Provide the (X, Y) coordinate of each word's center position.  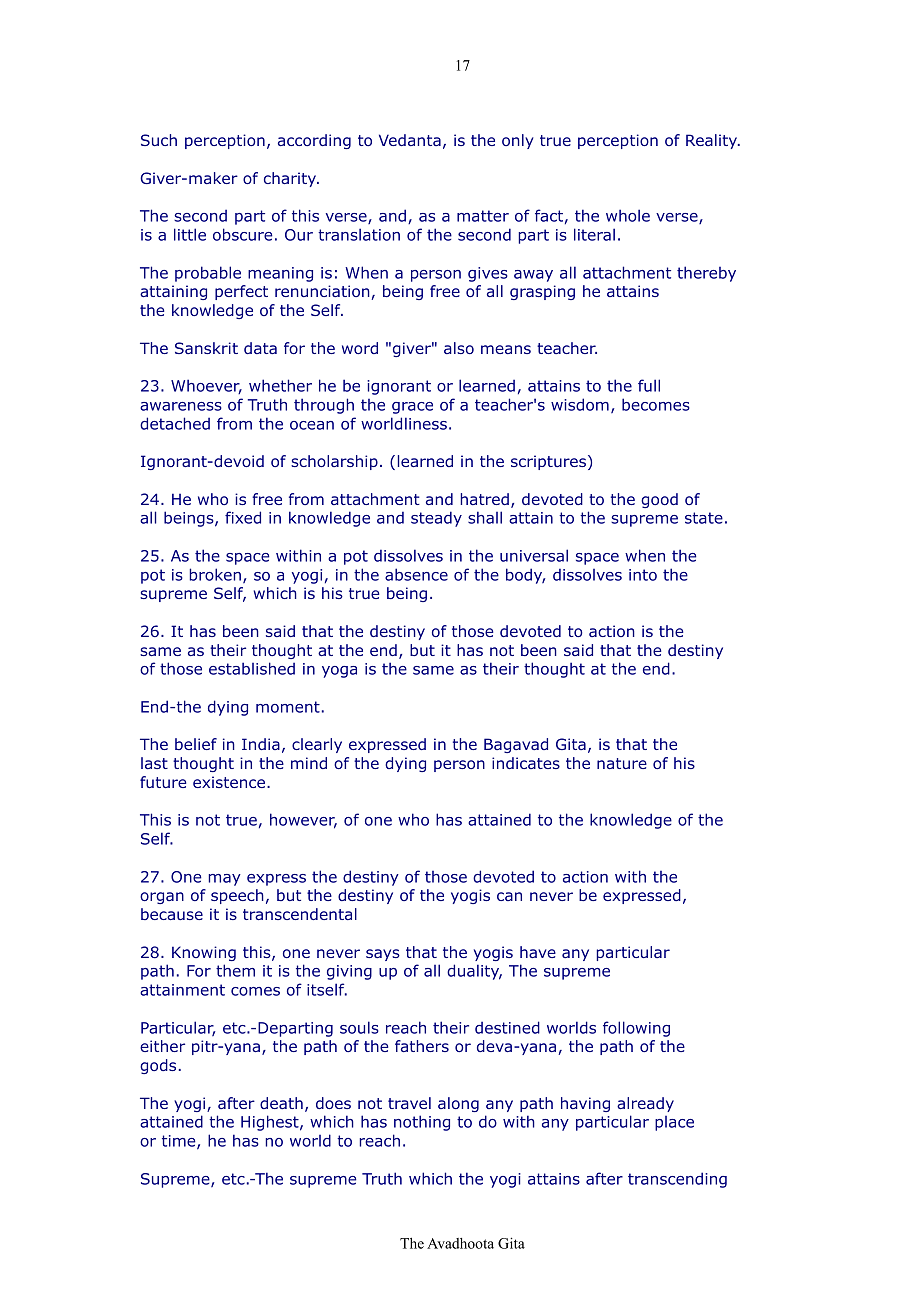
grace (412, 408)
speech (237, 896)
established (252, 668)
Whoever (206, 386)
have (538, 952)
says (383, 955)
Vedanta (410, 140)
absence (416, 574)
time (180, 1142)
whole (628, 215)
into (643, 575)
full (649, 385)
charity (291, 179)
